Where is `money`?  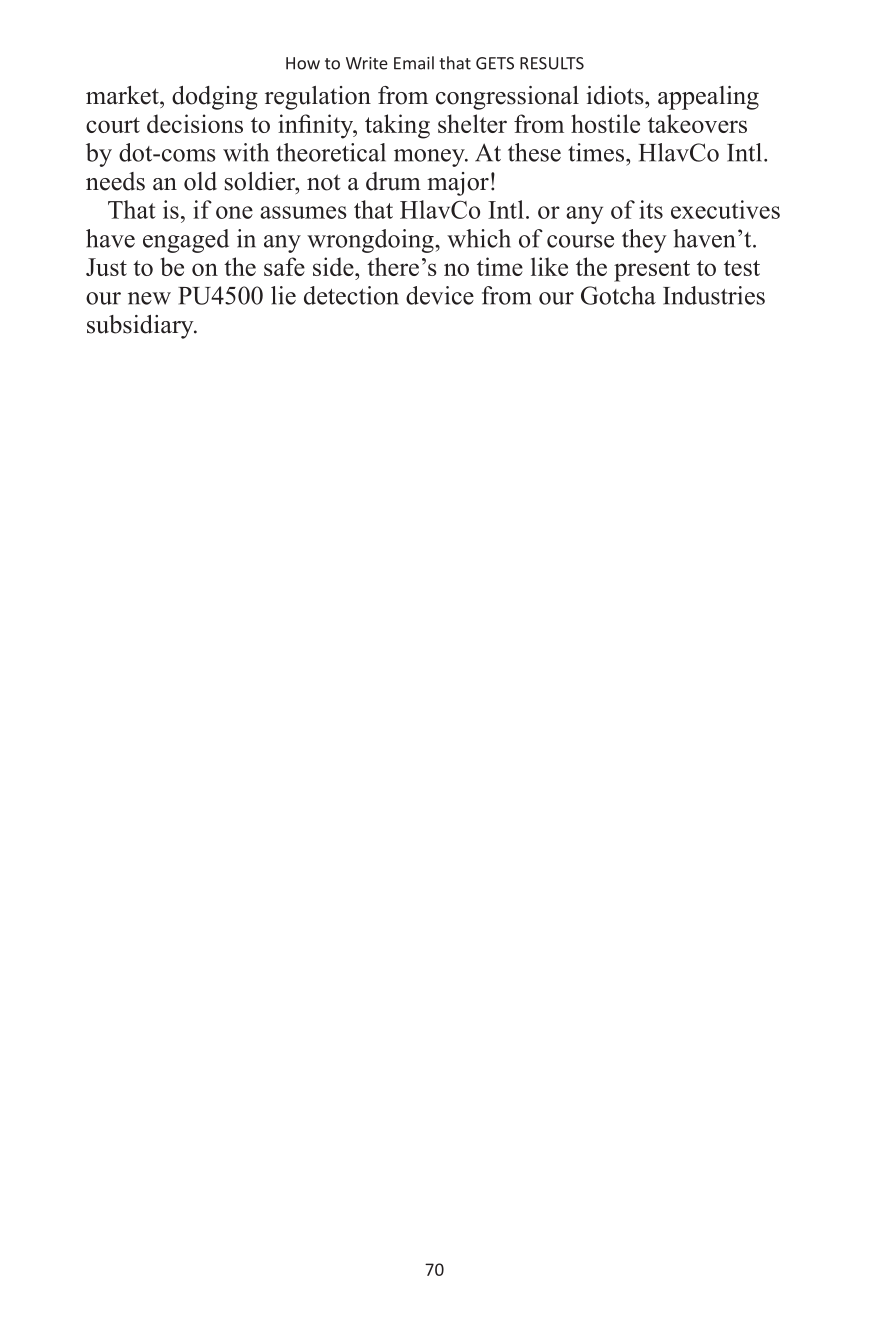
money is located at coordinates (430, 158).
